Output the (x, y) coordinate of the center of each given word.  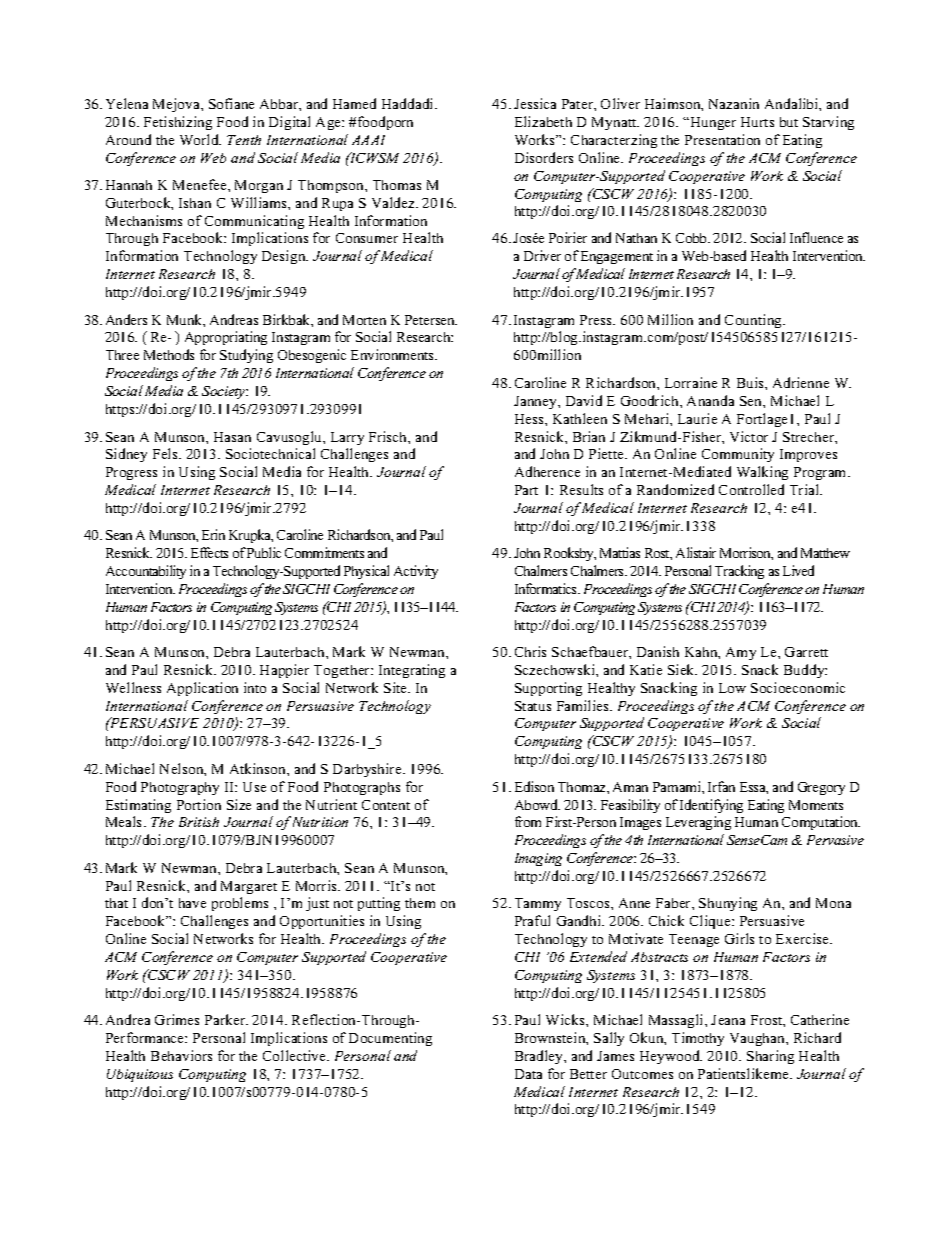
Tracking (739, 572)
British (199, 822)
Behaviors (181, 1055)
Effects (209, 552)
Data (528, 1074)
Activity (416, 572)
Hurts (757, 122)
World (200, 139)
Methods (169, 354)
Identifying (711, 806)
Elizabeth (543, 121)
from (528, 821)
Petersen (431, 320)
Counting (755, 321)
